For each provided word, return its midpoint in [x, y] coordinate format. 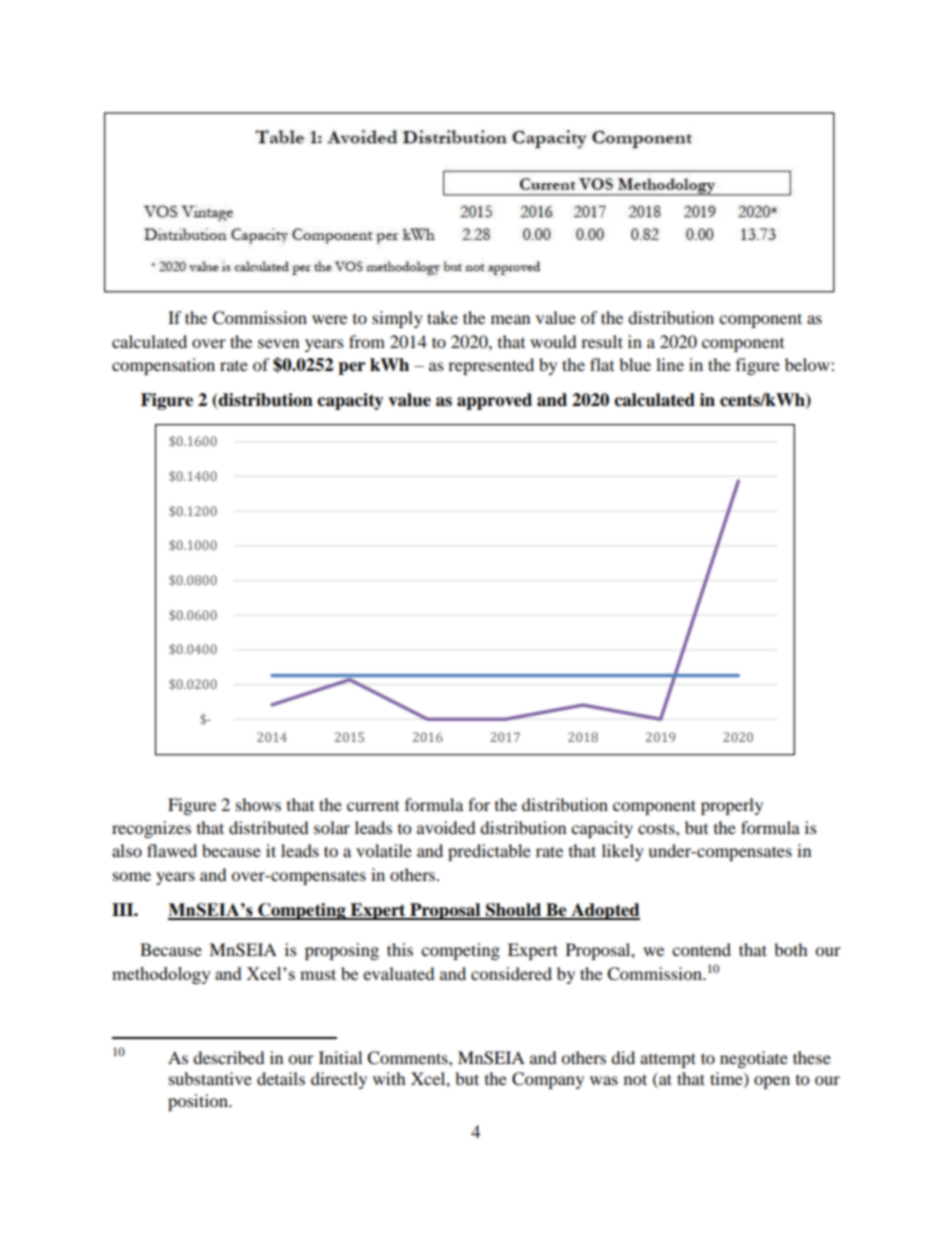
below [808, 364]
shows [258, 804]
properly [732, 806]
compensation [163, 366]
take [442, 317]
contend [701, 949]
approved [494, 401]
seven [278, 343]
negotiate [754, 1059]
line [670, 364]
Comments [408, 1058]
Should [514, 911]
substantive [210, 1078]
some [132, 876]
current [373, 806]
